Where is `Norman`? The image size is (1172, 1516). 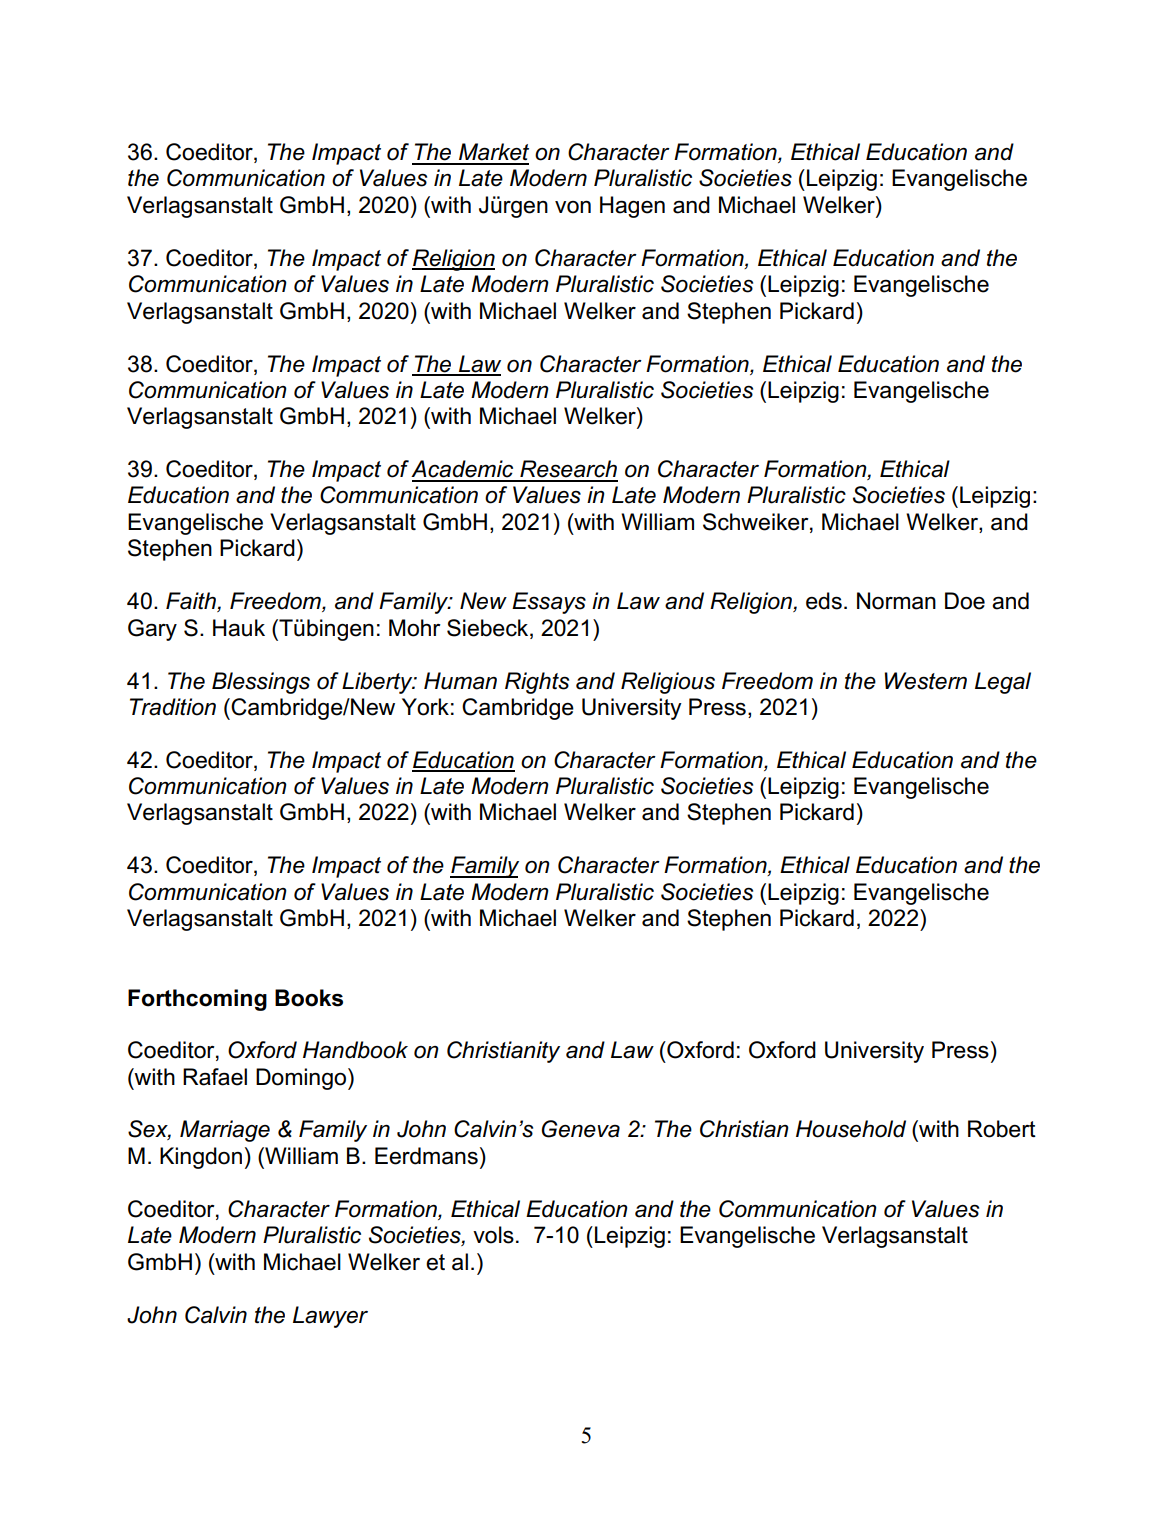
Norman is located at coordinates (896, 601).
